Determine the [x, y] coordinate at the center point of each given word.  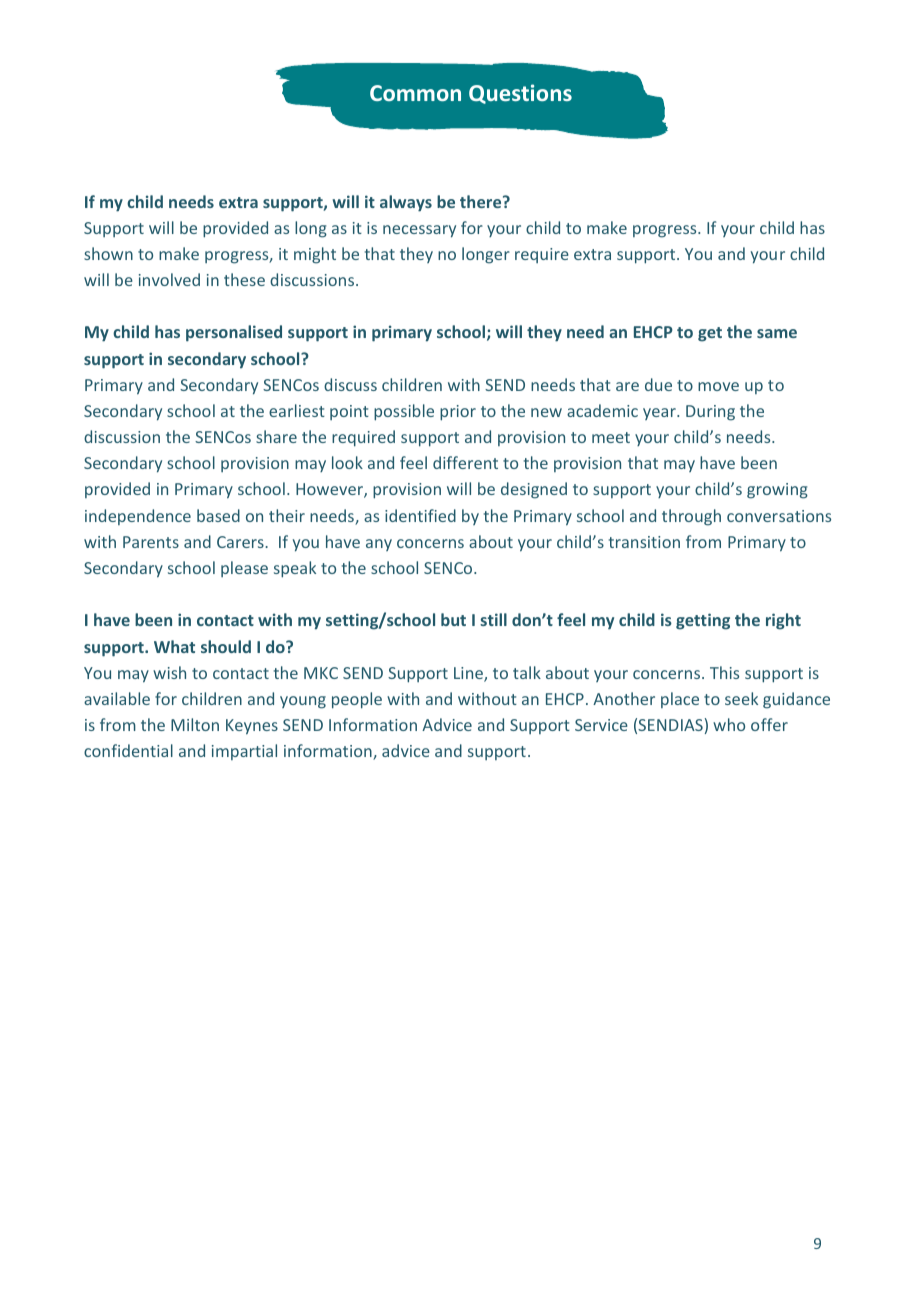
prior [458, 413]
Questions [520, 94]
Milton [195, 724]
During [710, 413]
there [482, 201]
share [276, 436]
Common [415, 93]
